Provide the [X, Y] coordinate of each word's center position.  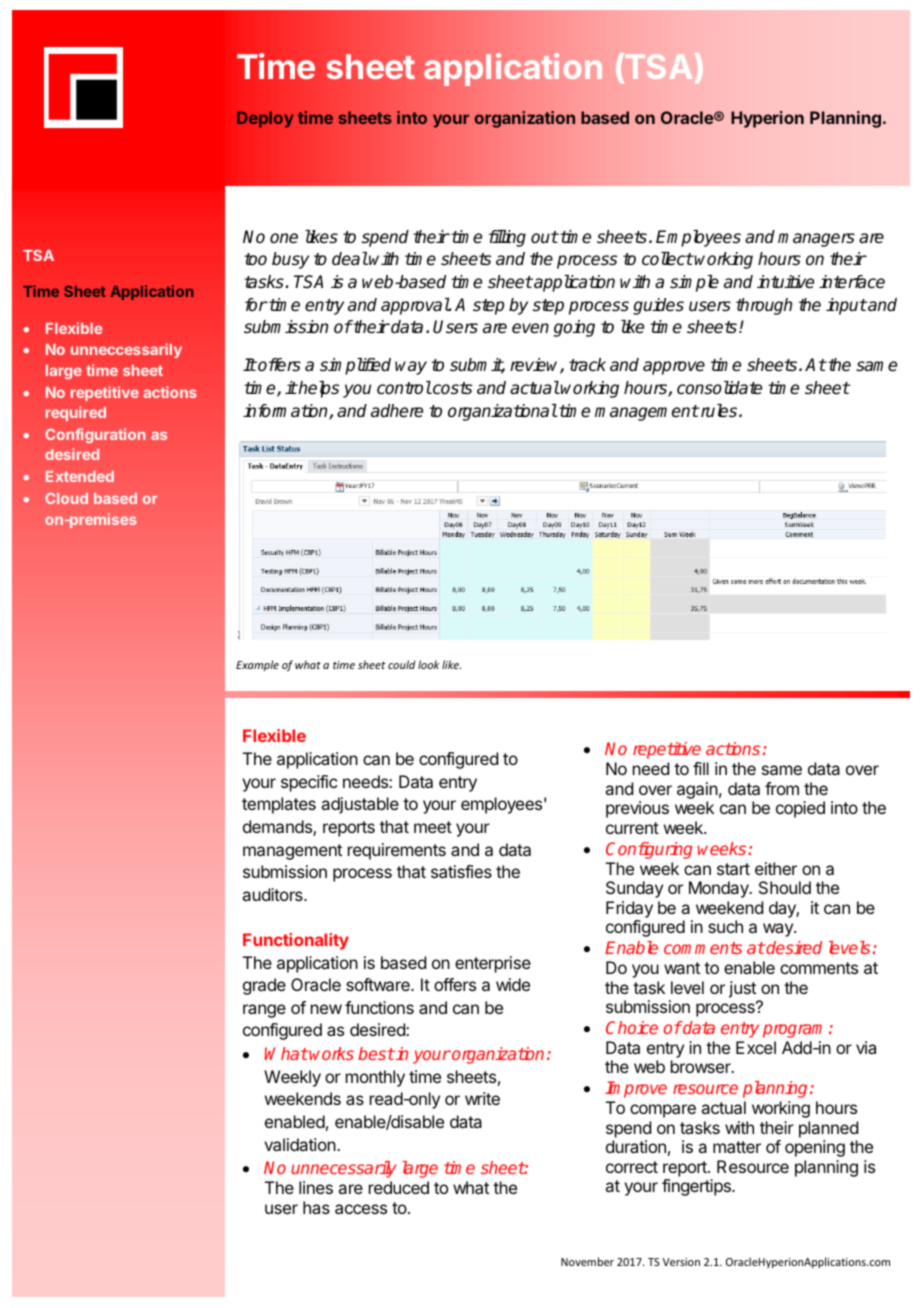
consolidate [719, 388]
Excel [756, 1047]
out [544, 237]
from [782, 788]
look [428, 664]
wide [513, 984]
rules [719, 411]
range [264, 1011]
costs [451, 388]
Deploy [265, 119]
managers [816, 240]
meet [433, 827]
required [76, 413]
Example [257, 665]
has [316, 1207]
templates [279, 805]
